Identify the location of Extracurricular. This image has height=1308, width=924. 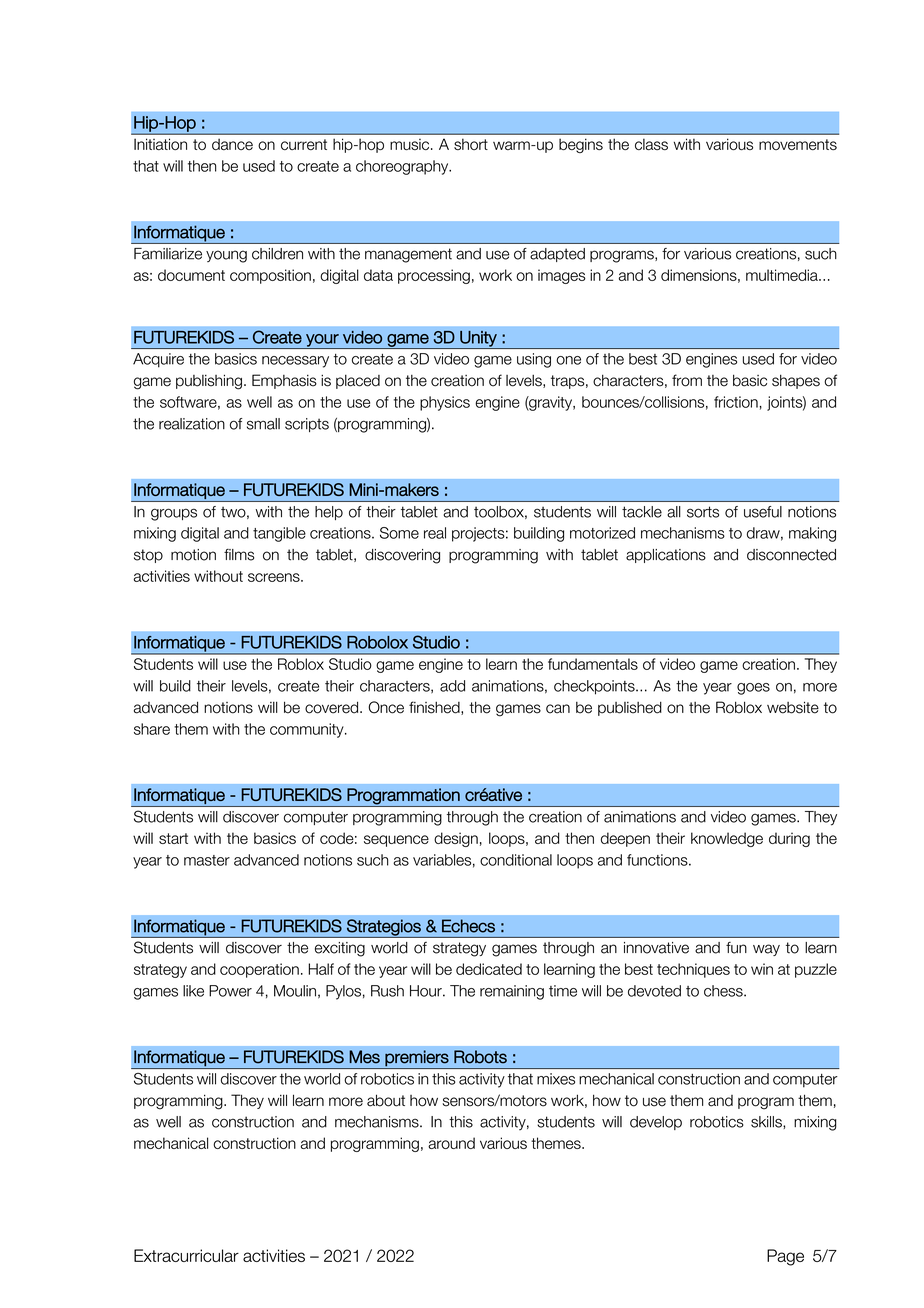
(186, 1255).
